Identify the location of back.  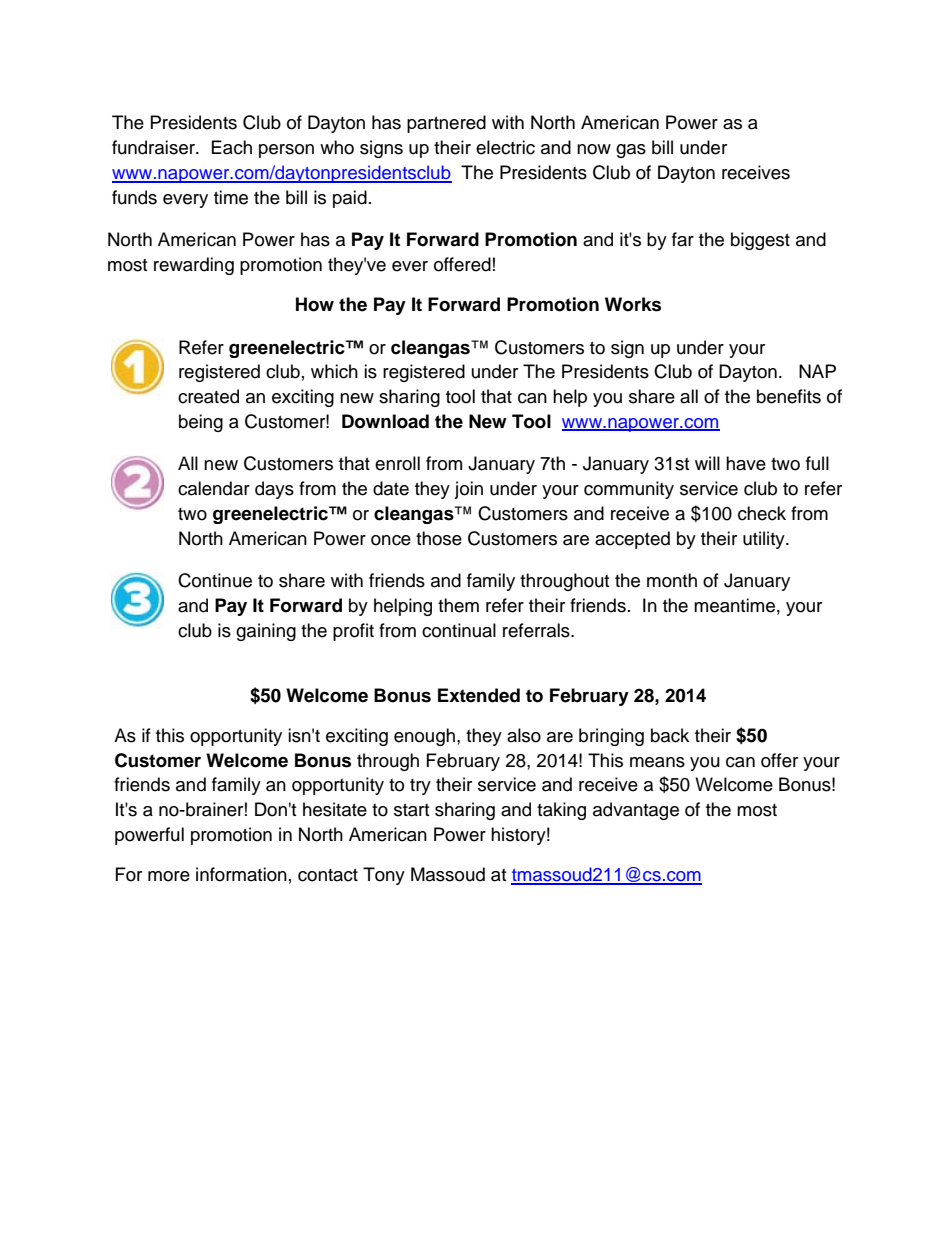
(670, 735).
